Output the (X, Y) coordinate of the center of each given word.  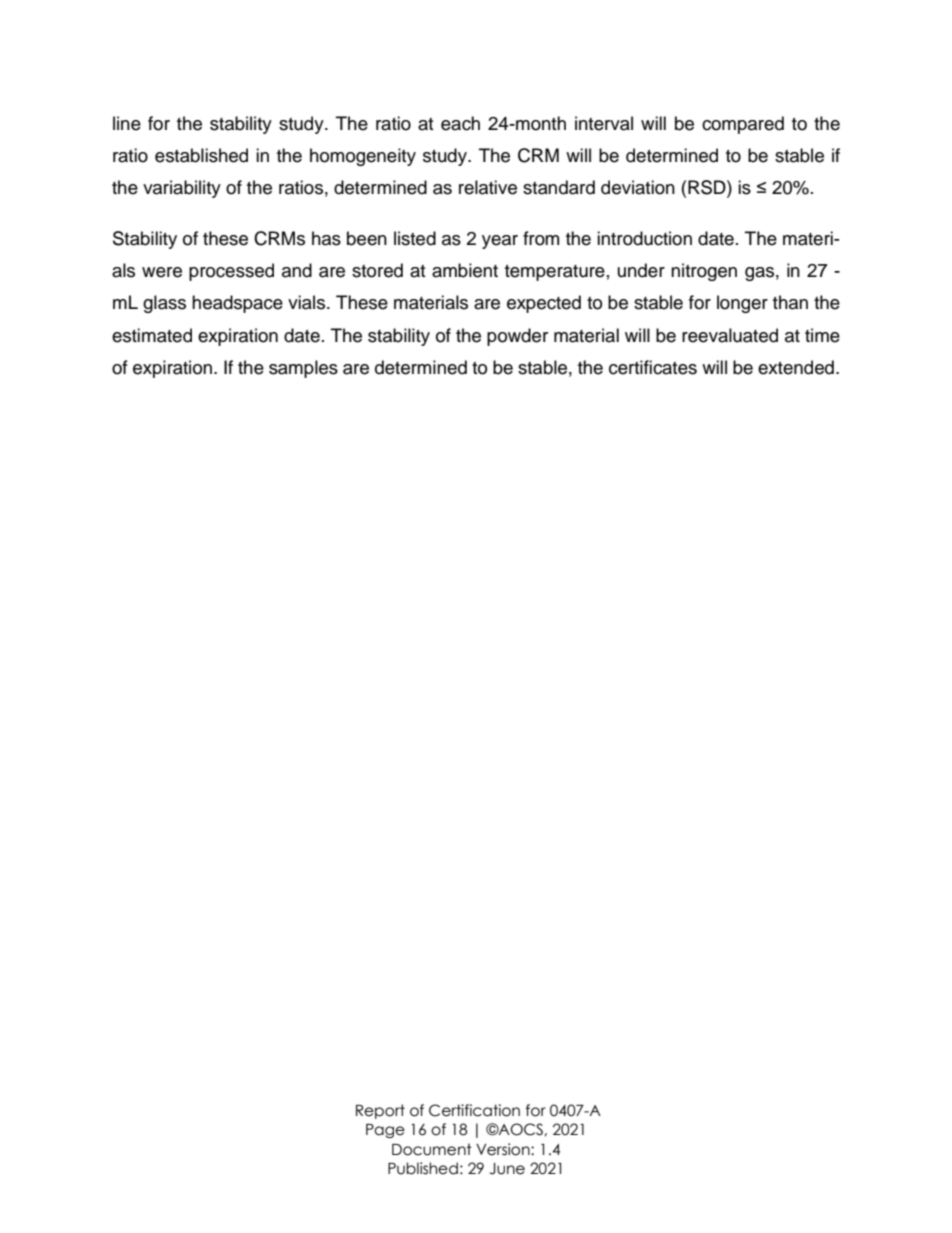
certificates (653, 367)
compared (743, 125)
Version (504, 1149)
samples (303, 369)
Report (380, 1111)
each (460, 123)
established (201, 155)
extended (796, 367)
